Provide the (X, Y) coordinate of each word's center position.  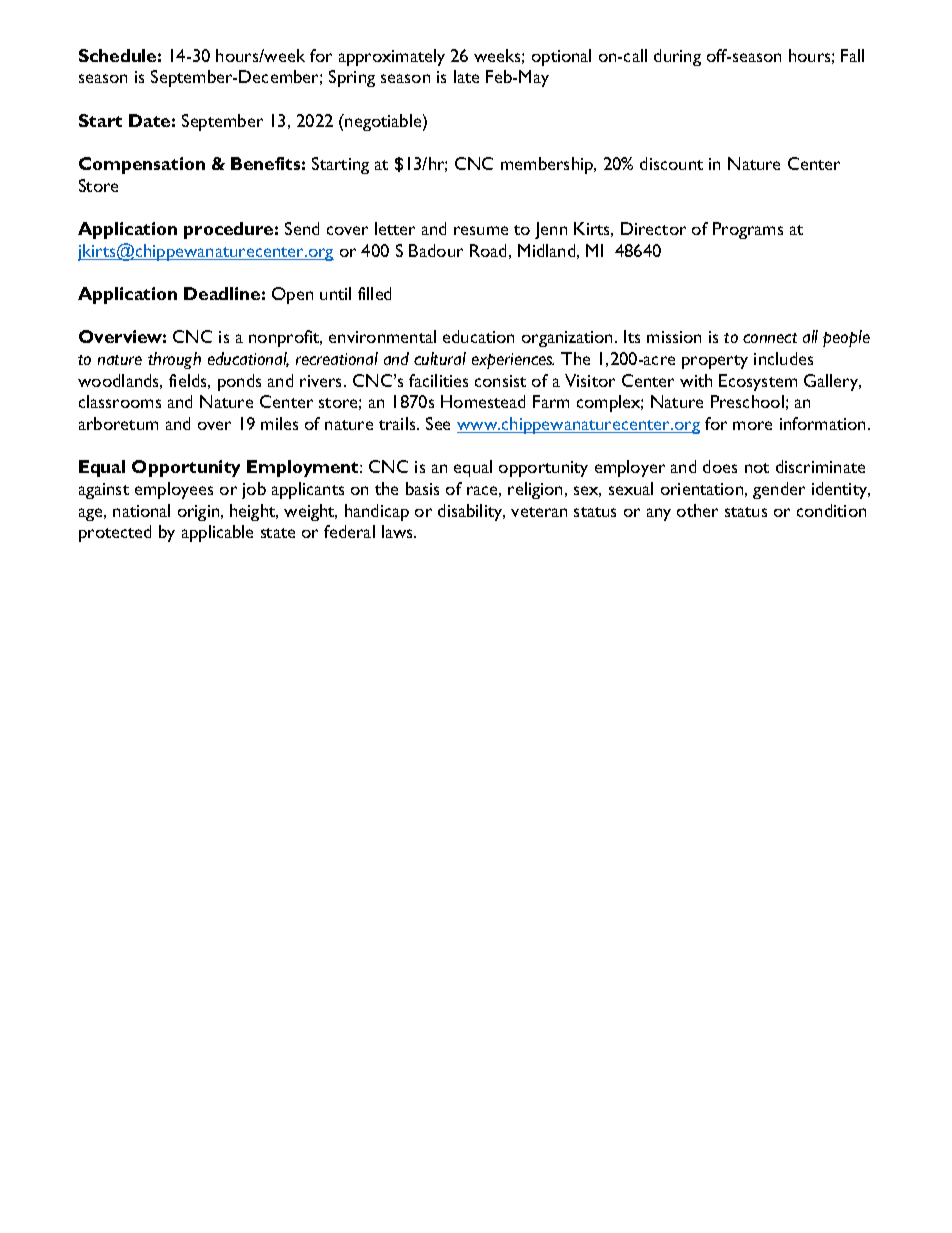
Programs (748, 230)
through (174, 360)
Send (302, 228)
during (677, 57)
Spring (352, 78)
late (466, 76)
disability (471, 512)
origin (200, 513)
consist (500, 381)
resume (481, 230)
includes (783, 358)
